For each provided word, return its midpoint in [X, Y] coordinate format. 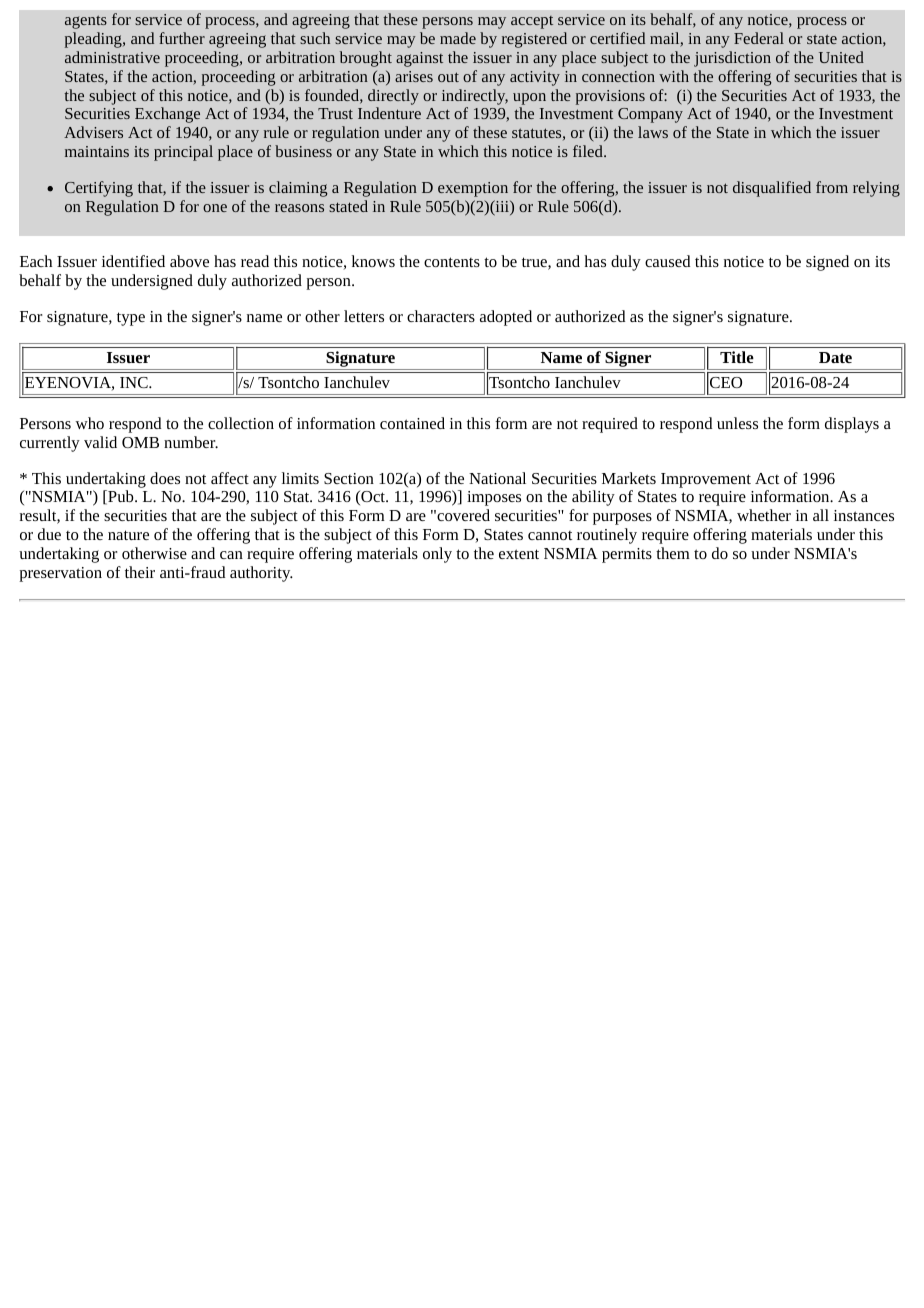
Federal [759, 38]
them [673, 553]
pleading [94, 40]
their [140, 572]
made [458, 38]
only [437, 555]
